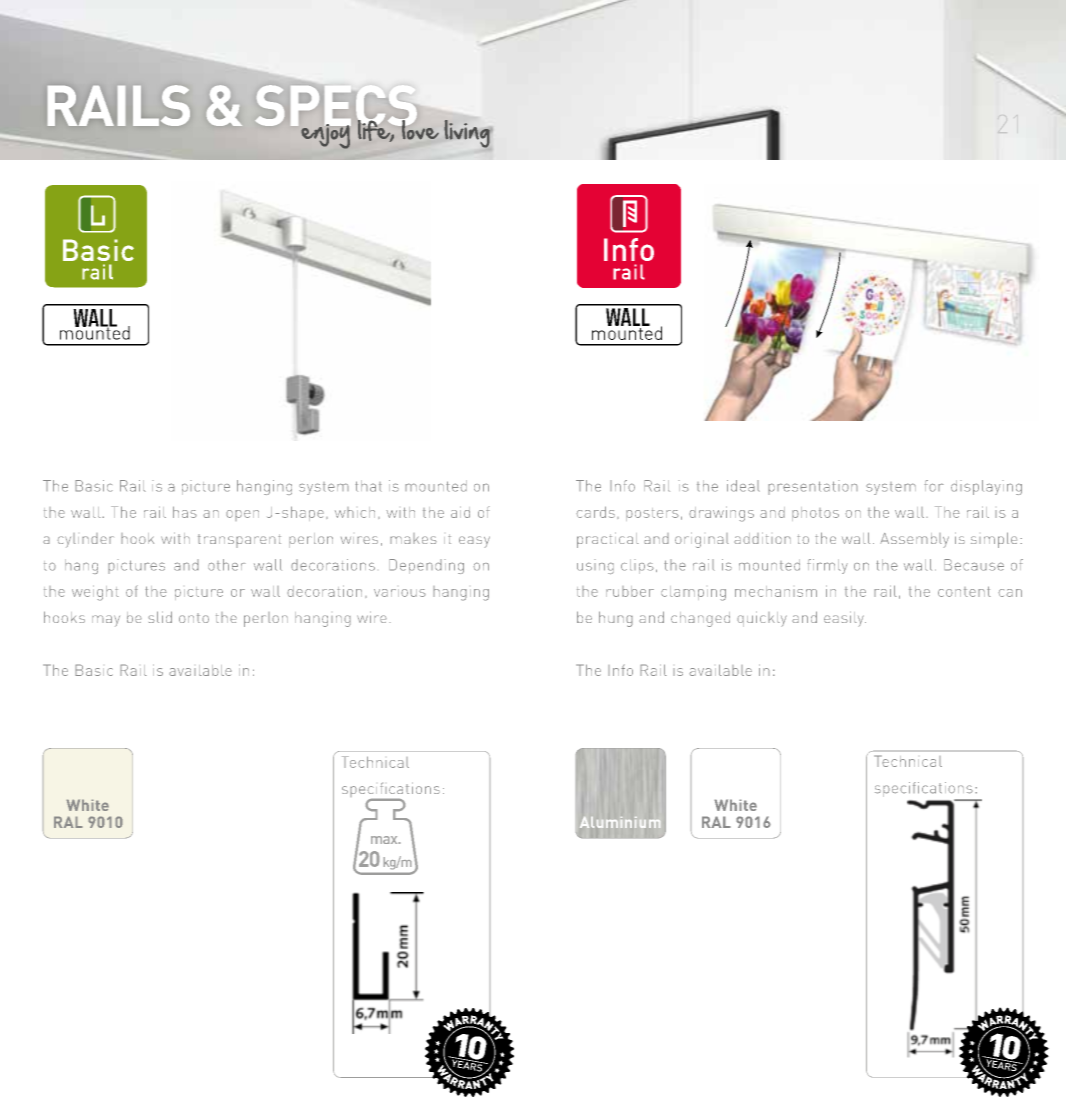  Describe the element at coordinates (616, 619) in the document. I see `hung` at that location.
